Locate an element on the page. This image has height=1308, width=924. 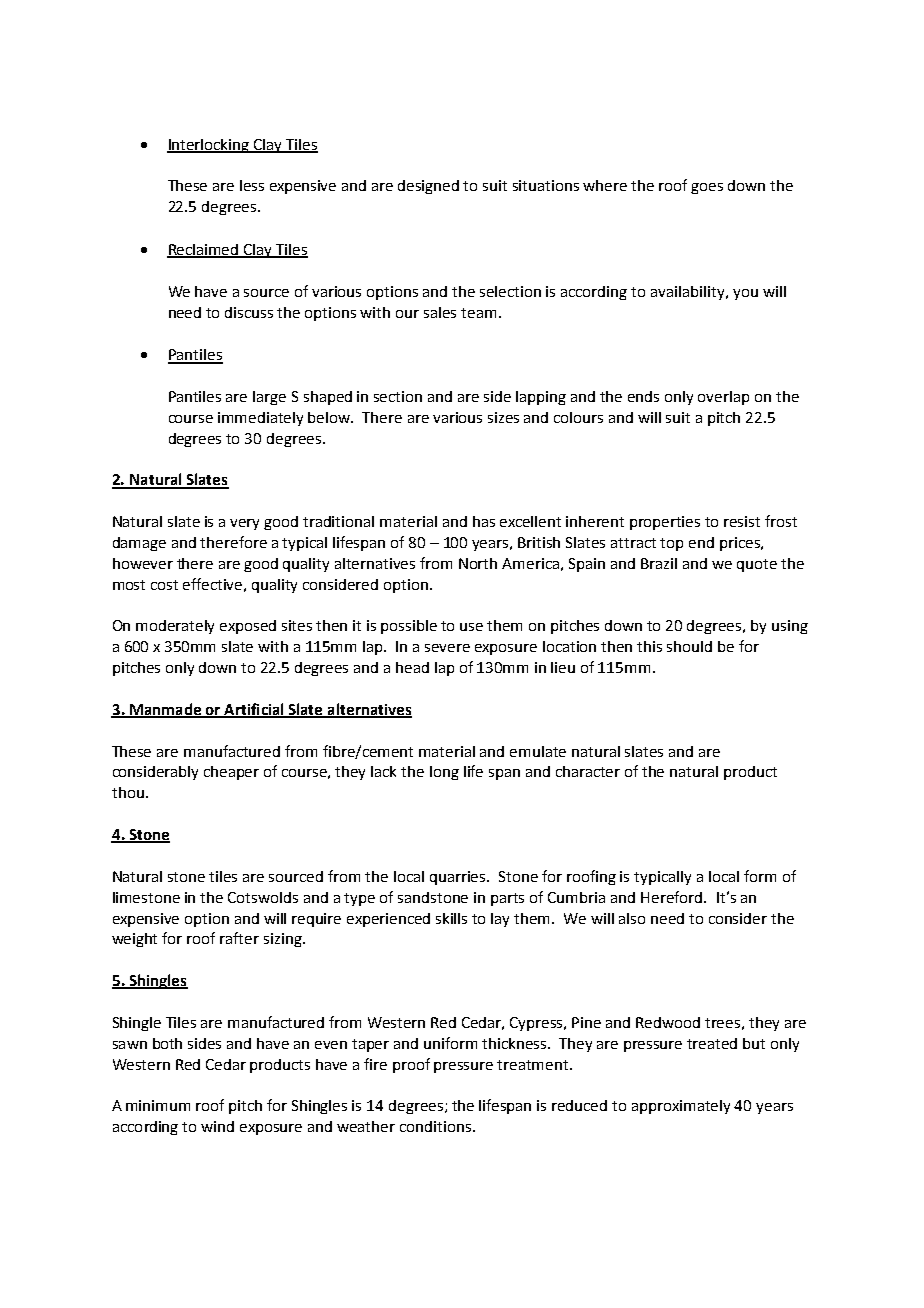
designed is located at coordinates (428, 187).
